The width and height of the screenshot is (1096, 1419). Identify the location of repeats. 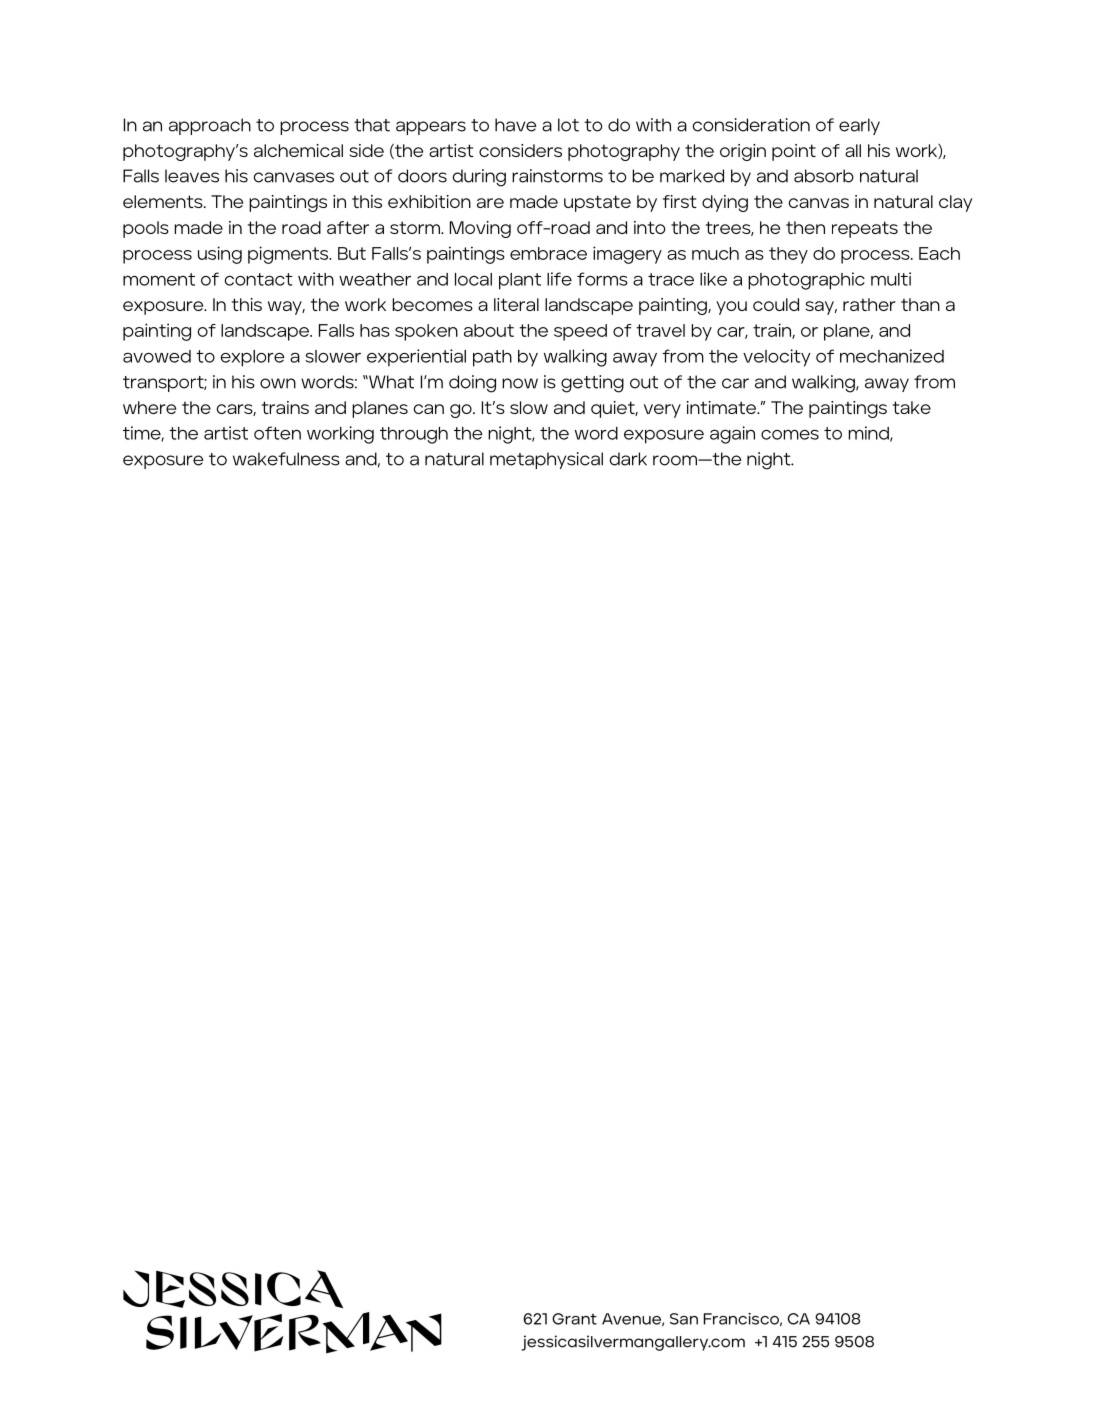
(865, 229).
